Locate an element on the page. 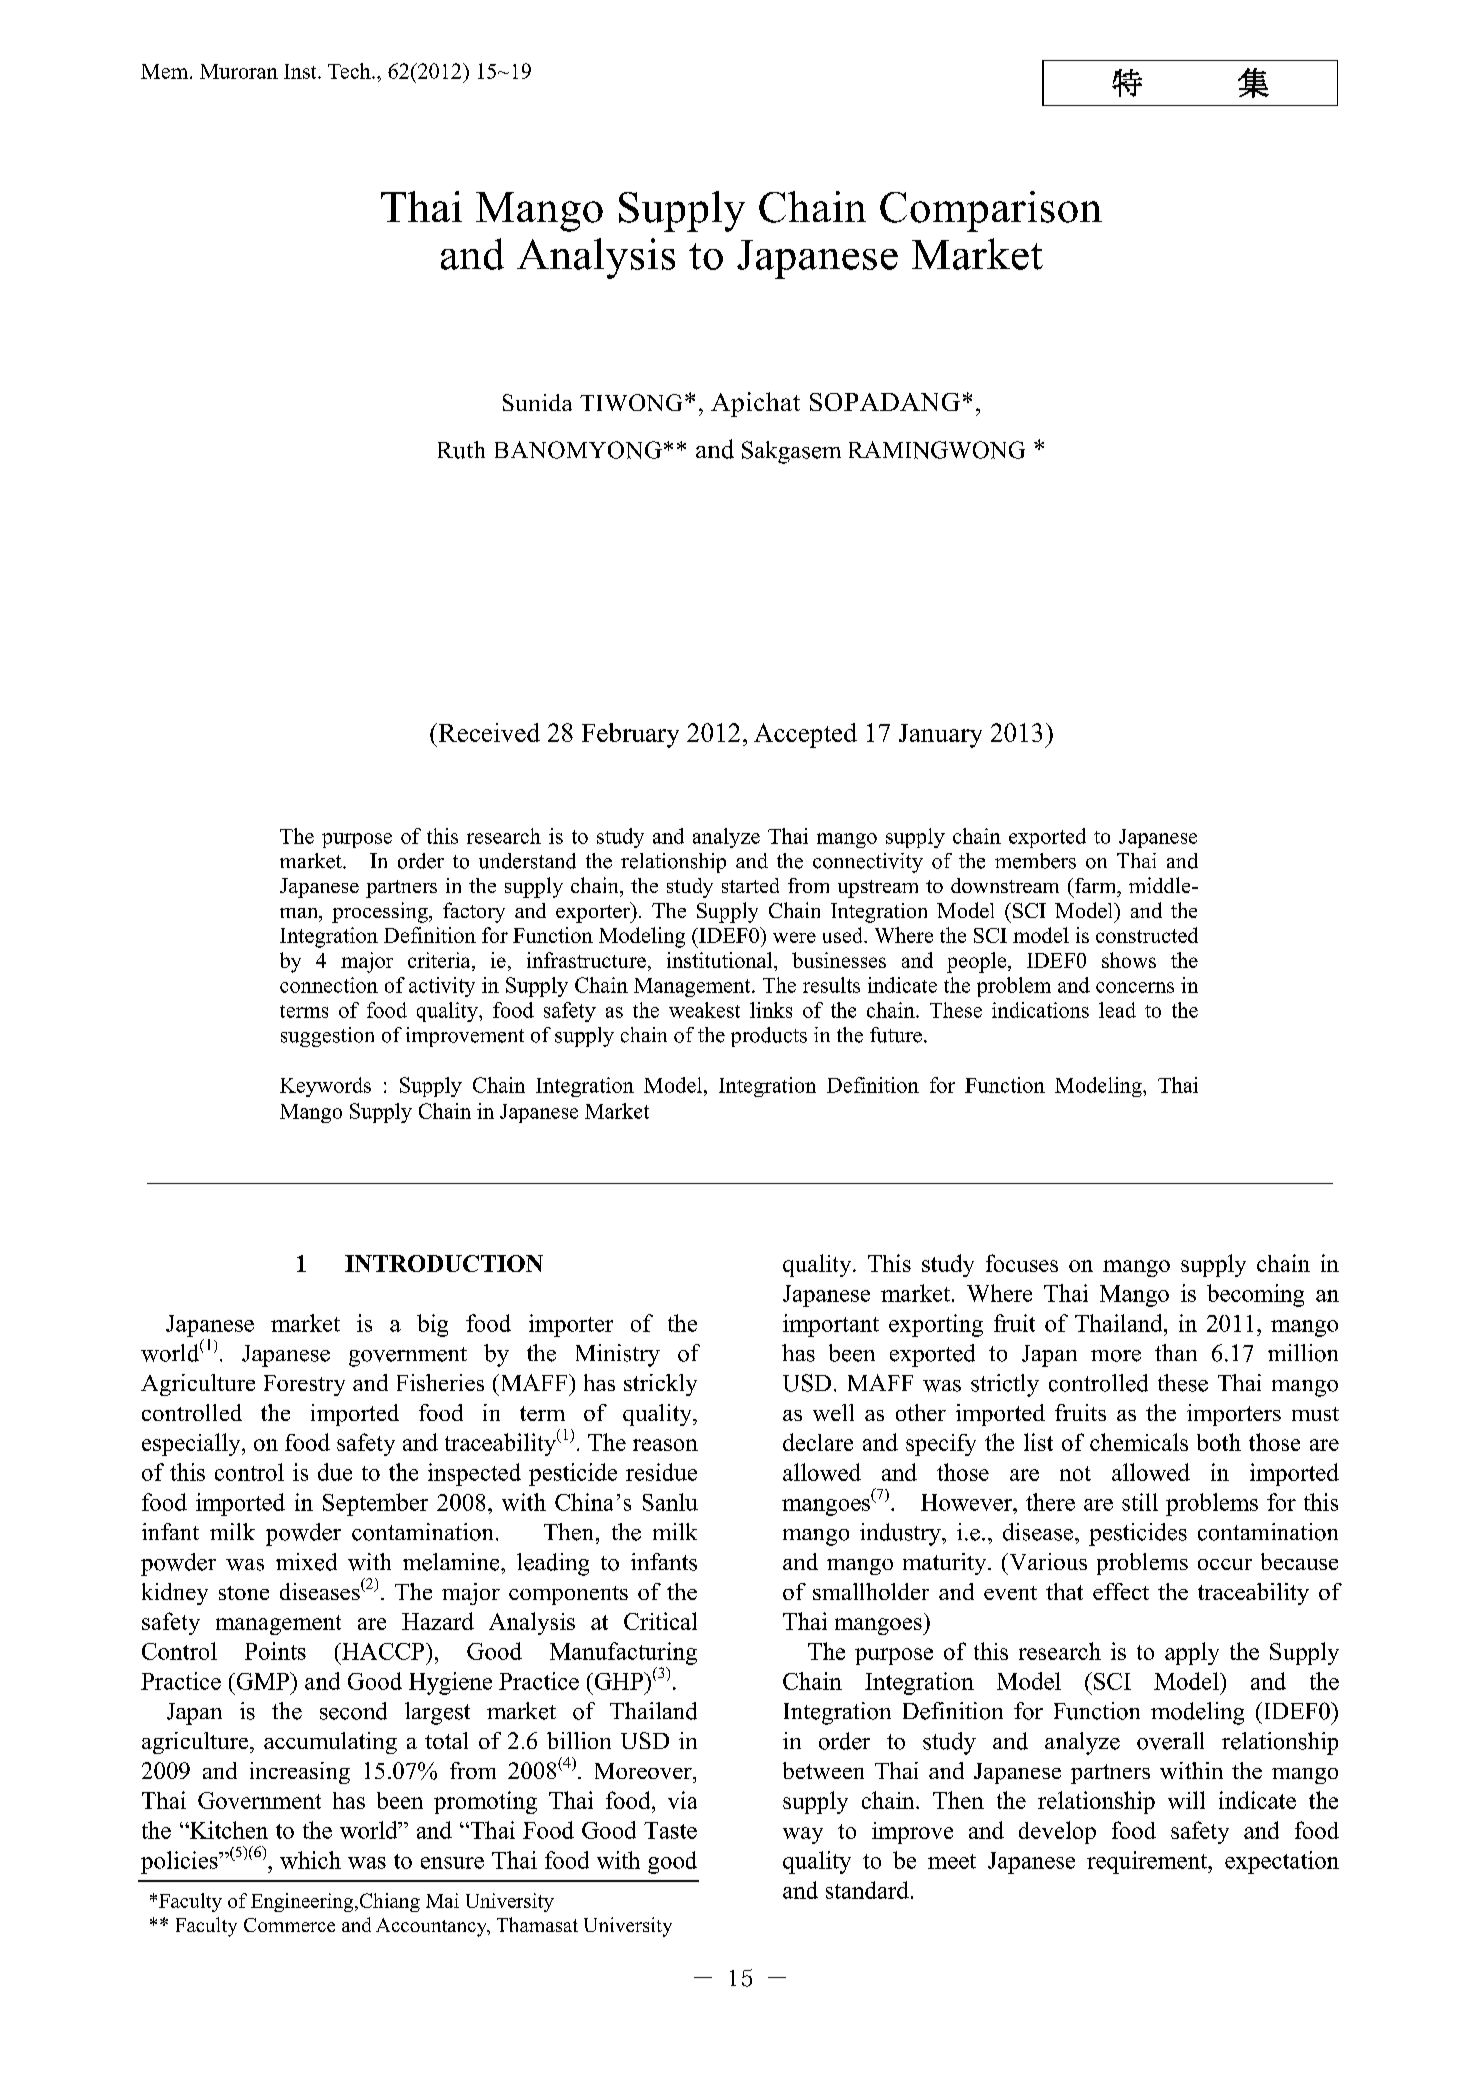 This document has height=2093, width=1480. requirement is located at coordinates (1148, 1862).
